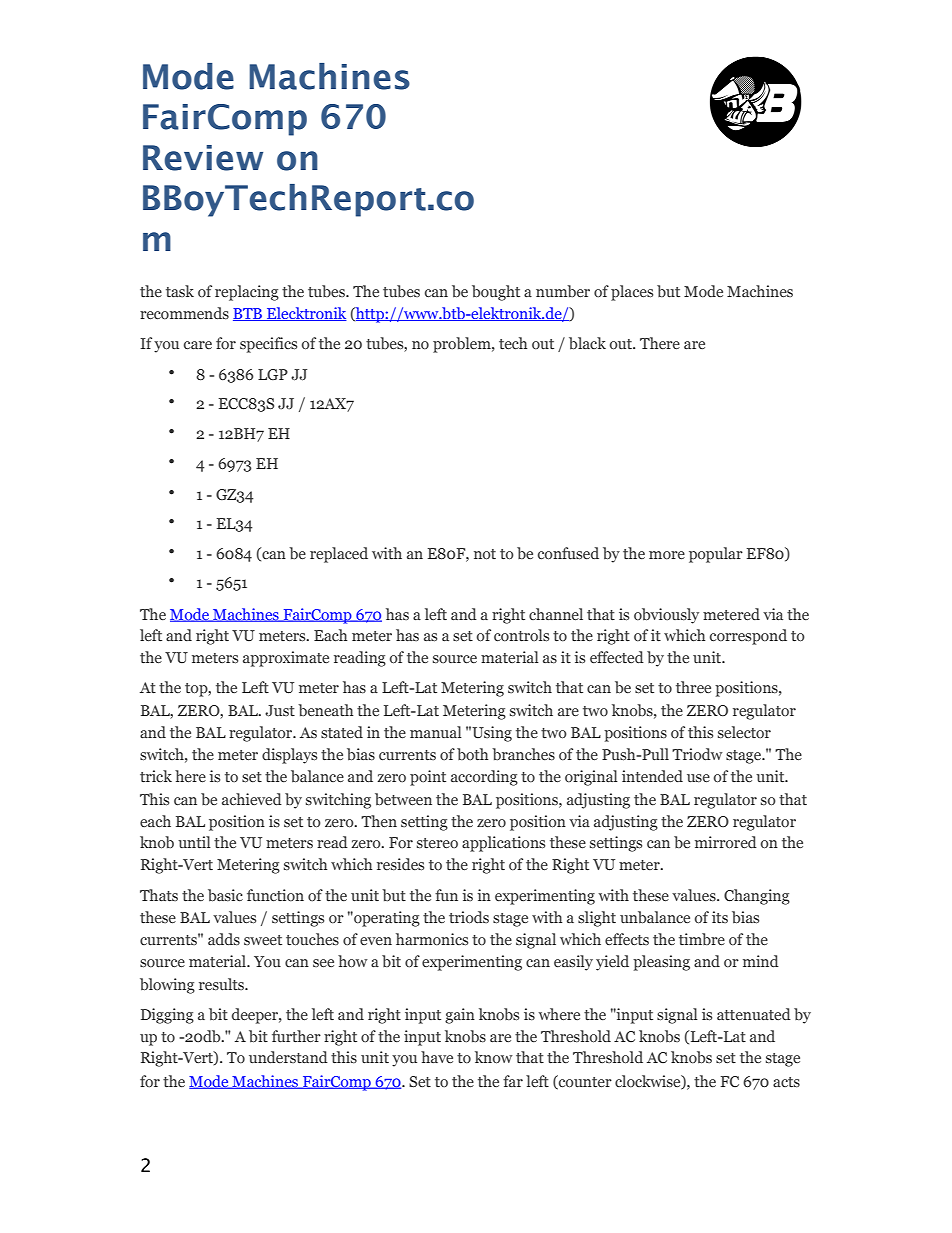 Image resolution: width=952 pixels, height=1233 pixels. Describe the element at coordinates (632, 293) in the image. I see `places` at that location.
